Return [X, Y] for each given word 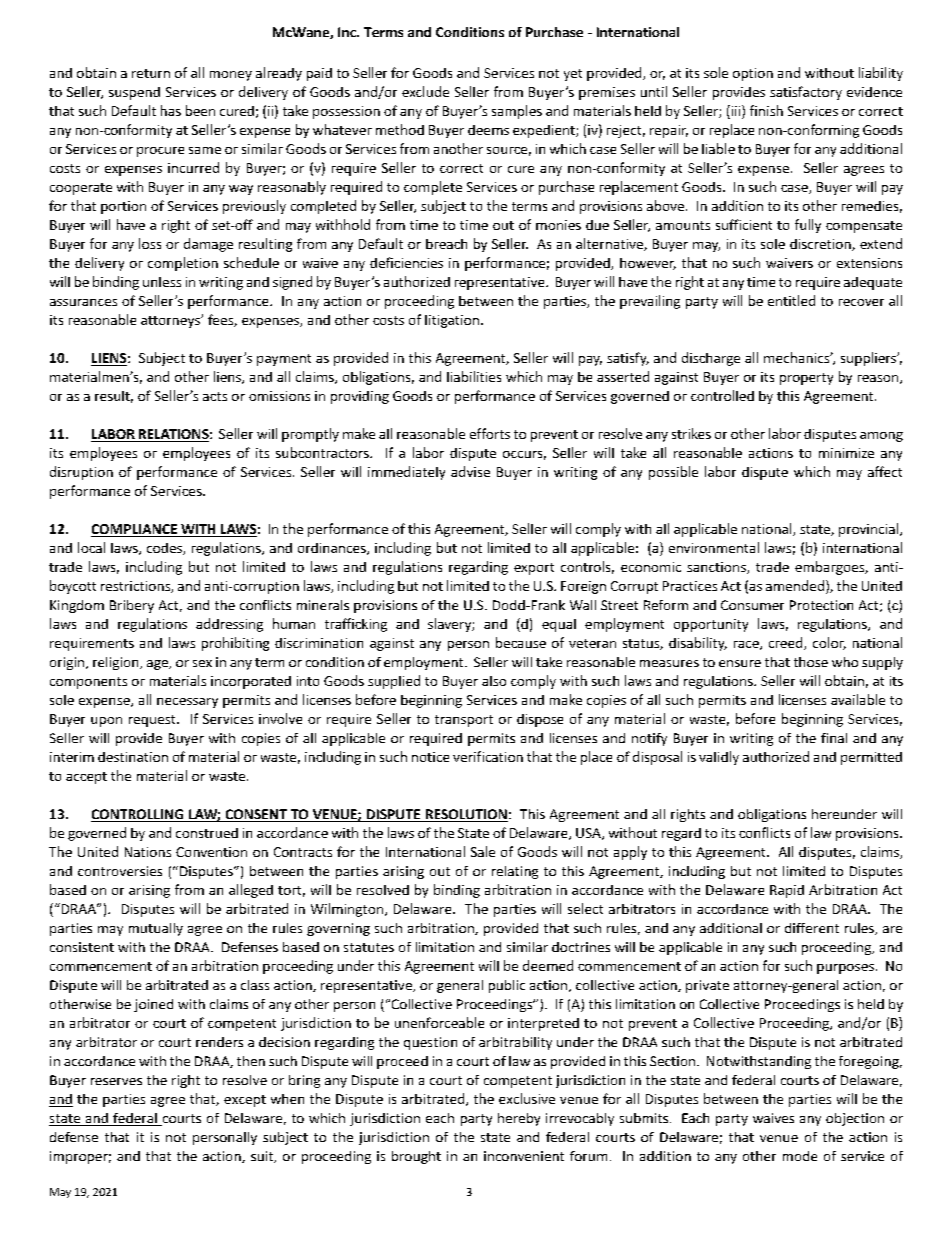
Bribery [132, 606]
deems [488, 130]
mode [800, 1156]
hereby [519, 1119]
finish [766, 110]
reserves [116, 1081]
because [521, 642]
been [200, 110]
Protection [821, 605]
